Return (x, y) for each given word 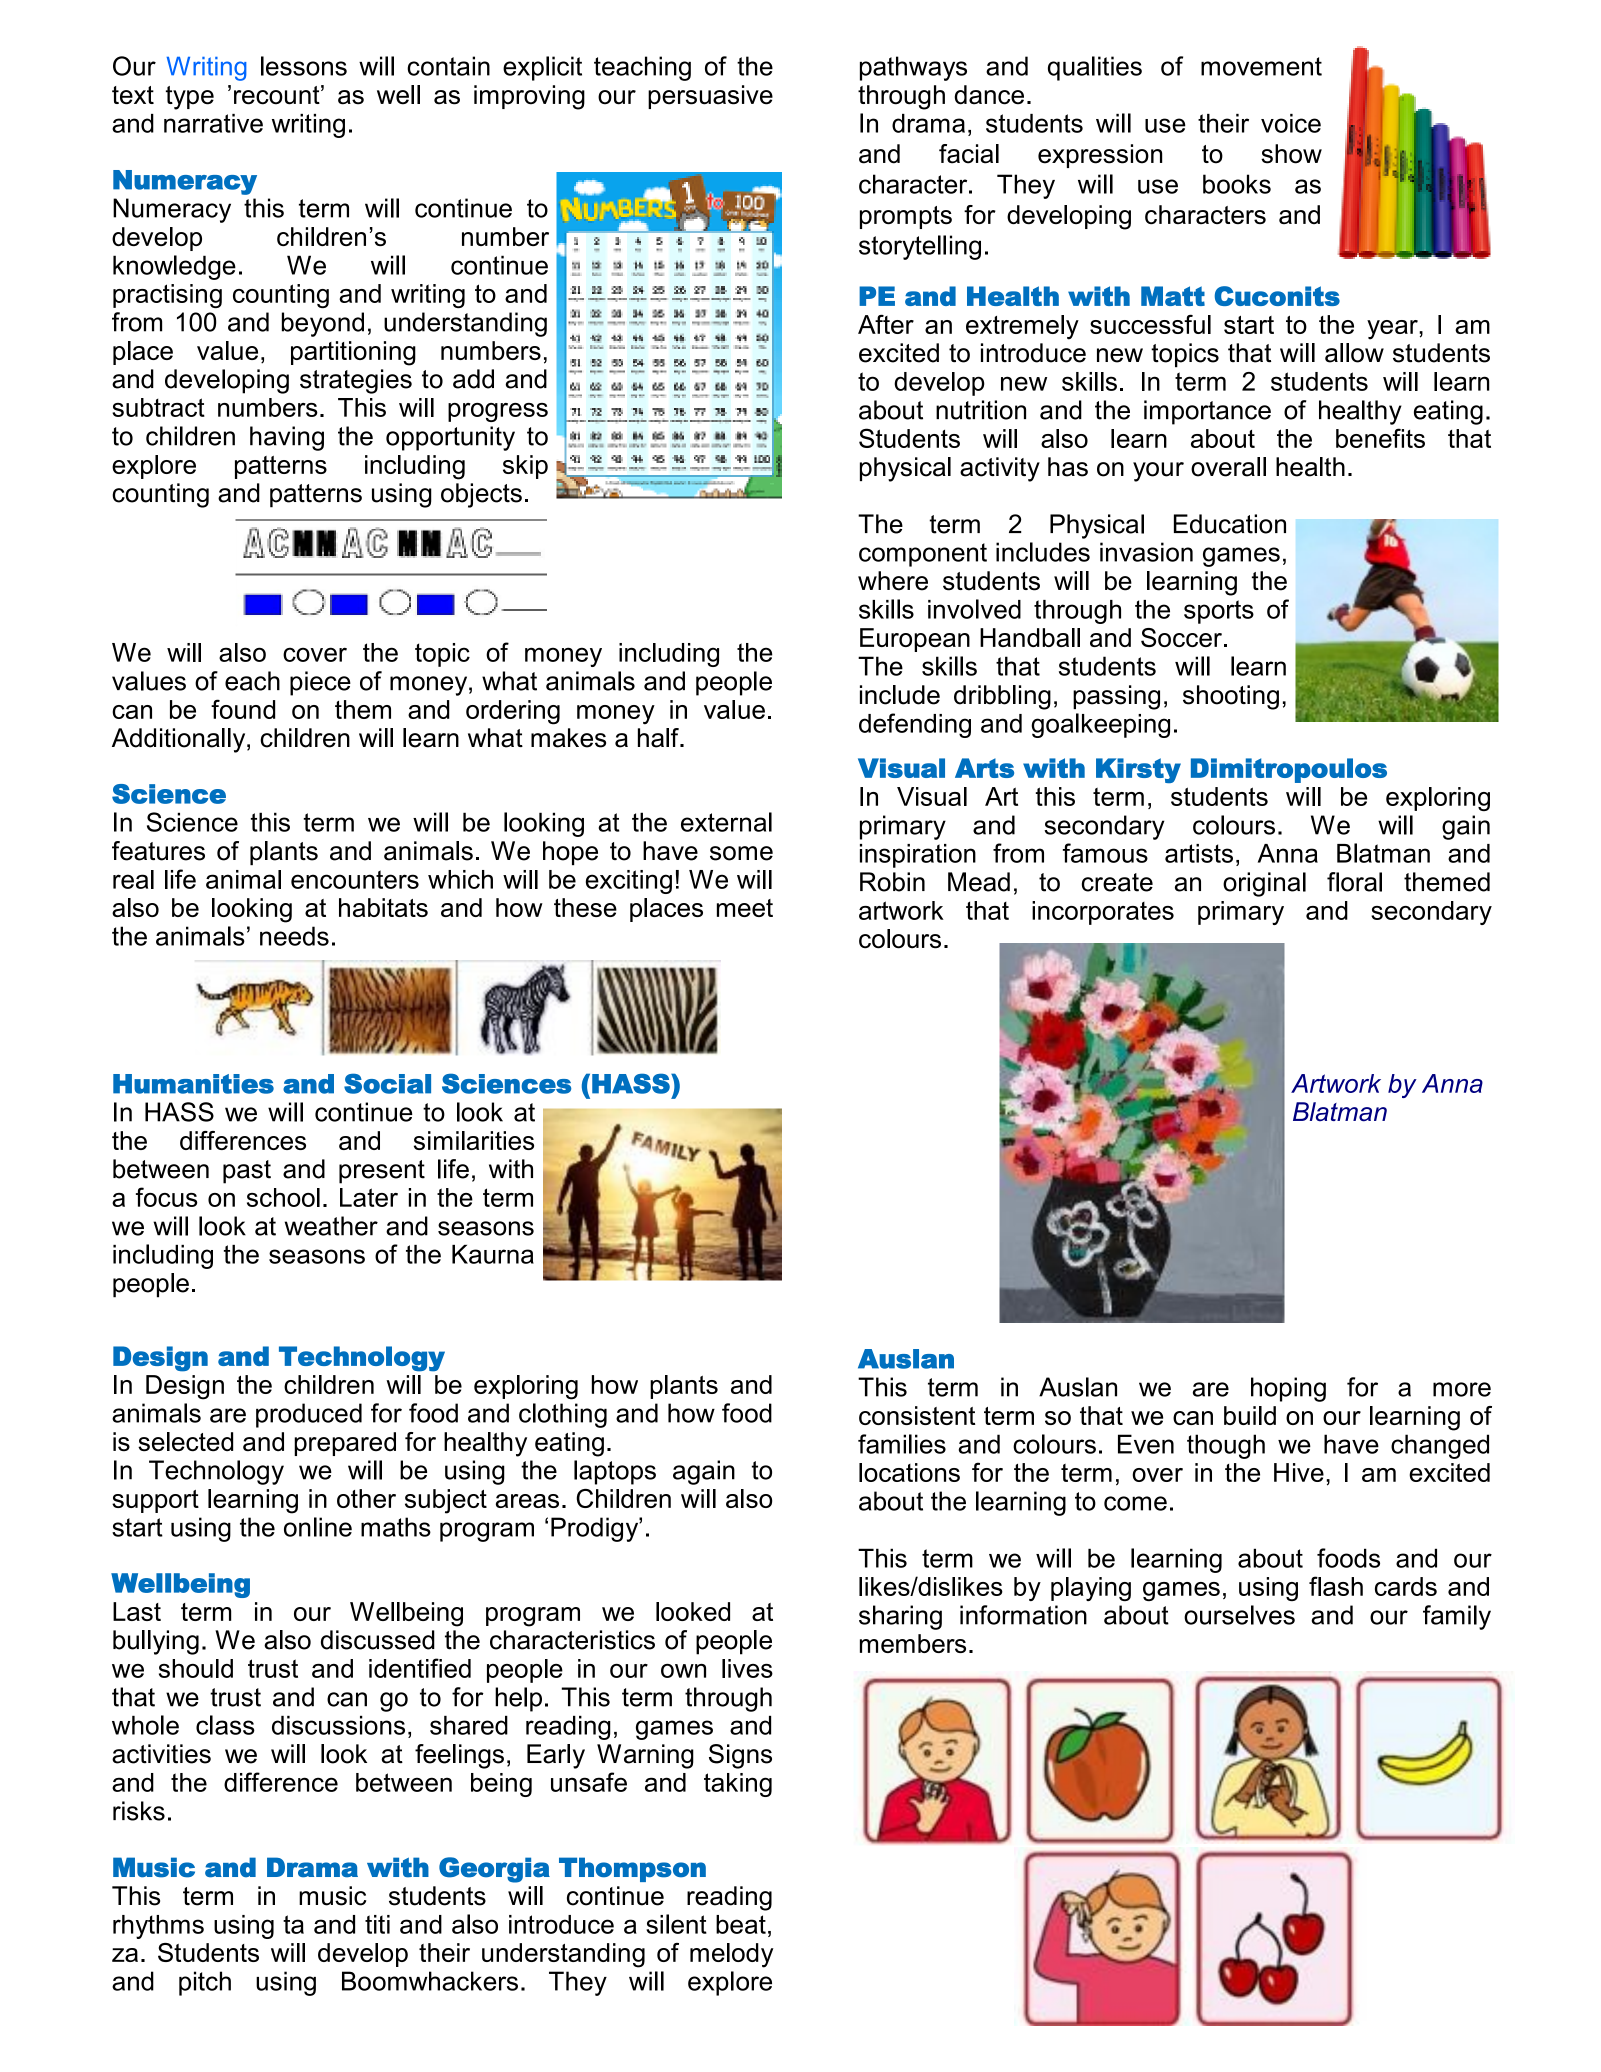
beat (741, 1924)
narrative (213, 123)
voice (1291, 123)
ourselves (1239, 1615)
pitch (205, 1983)
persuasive (710, 97)
